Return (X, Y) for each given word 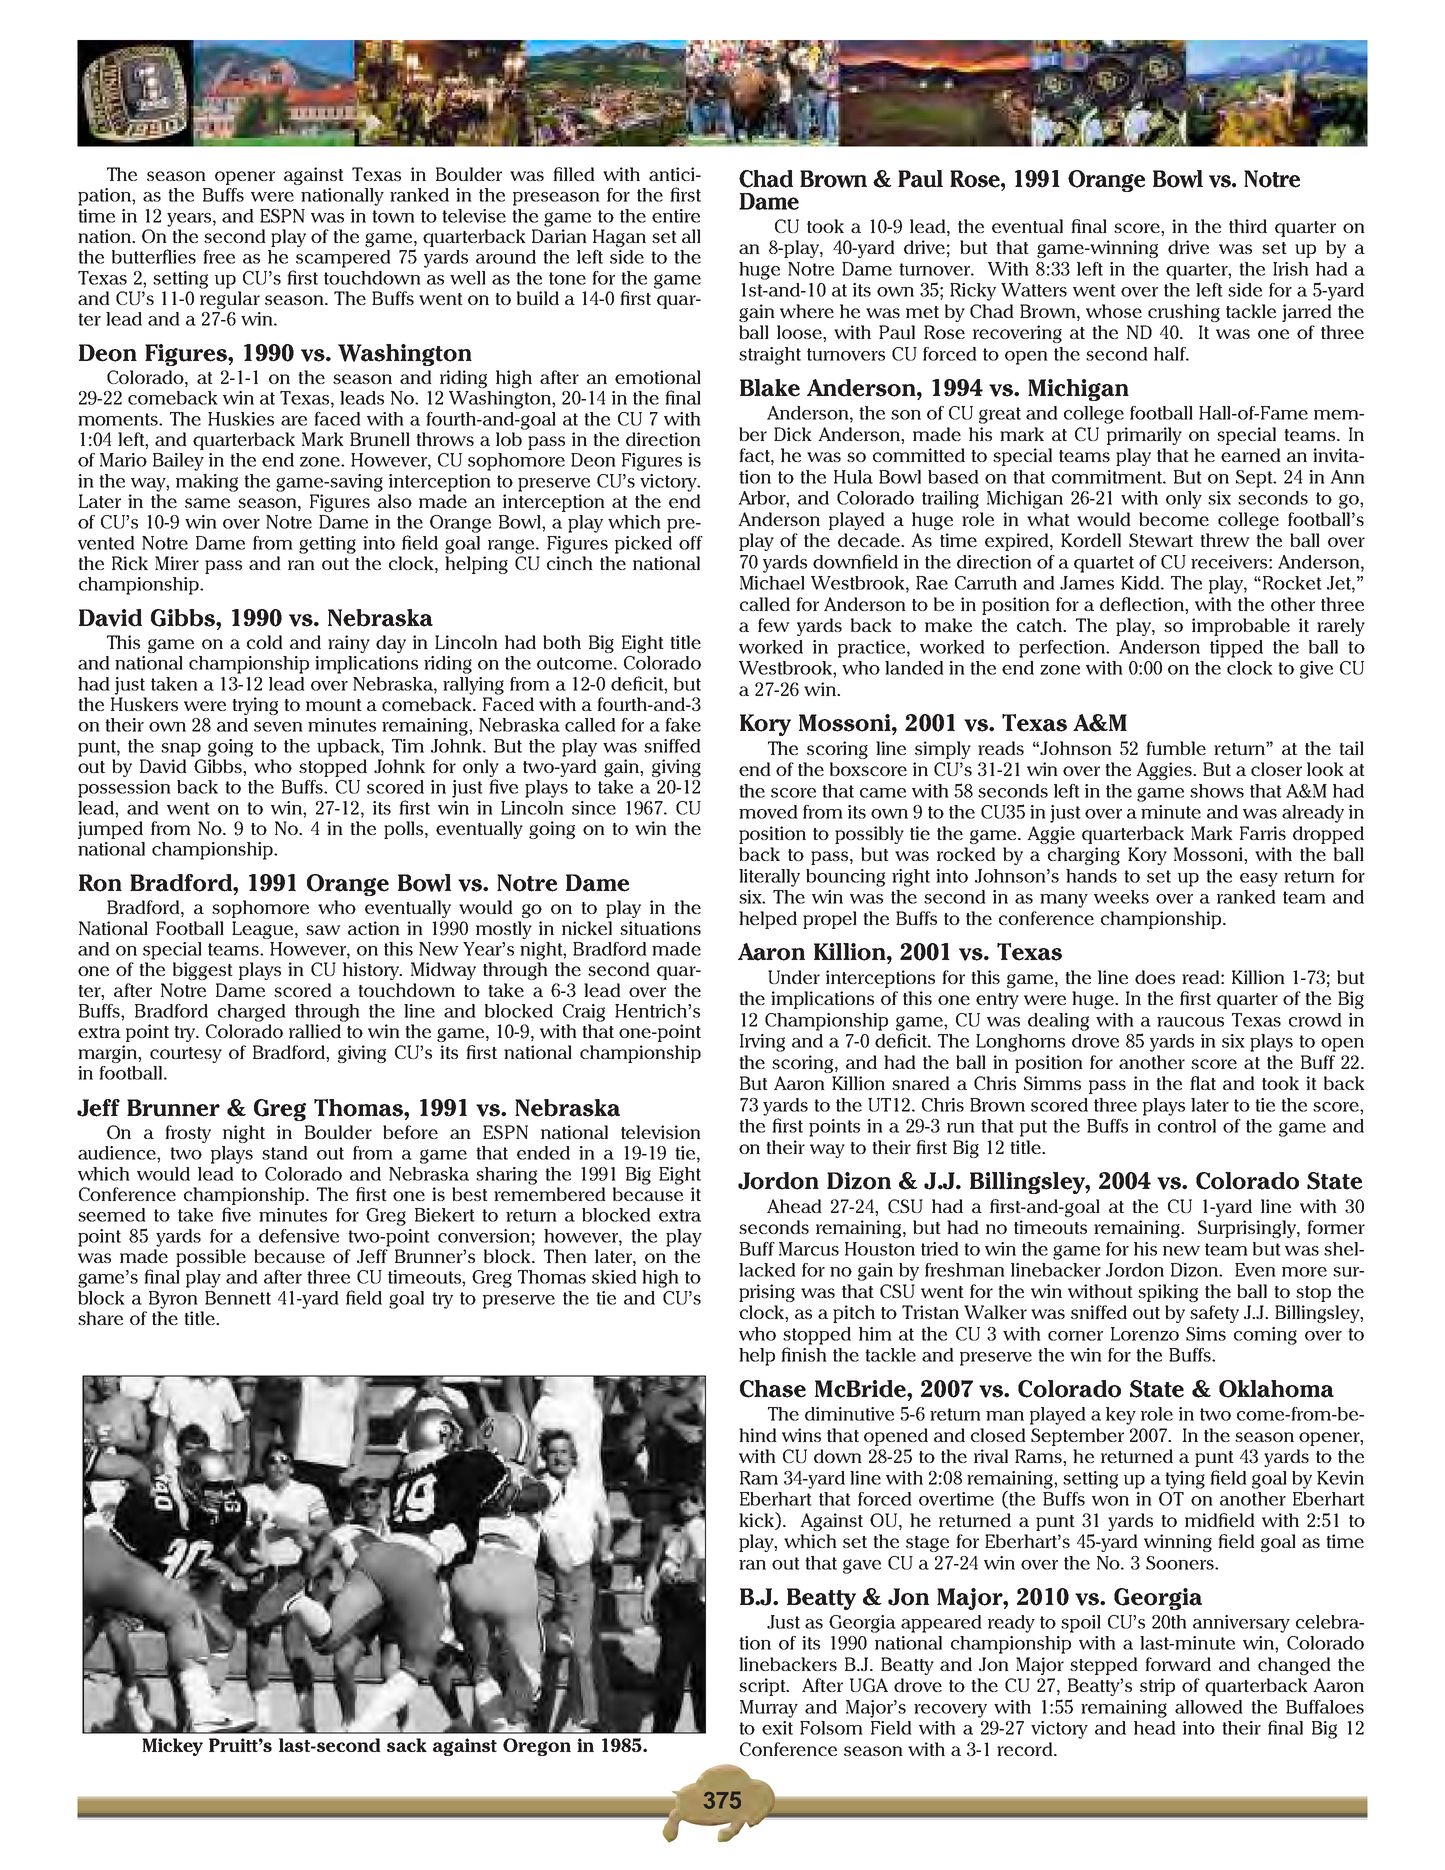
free (219, 257)
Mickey (172, 1747)
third (1248, 226)
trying (255, 706)
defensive (299, 1236)
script (763, 1687)
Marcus (809, 1249)
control (1187, 1126)
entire (676, 216)
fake (683, 725)
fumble (1176, 748)
